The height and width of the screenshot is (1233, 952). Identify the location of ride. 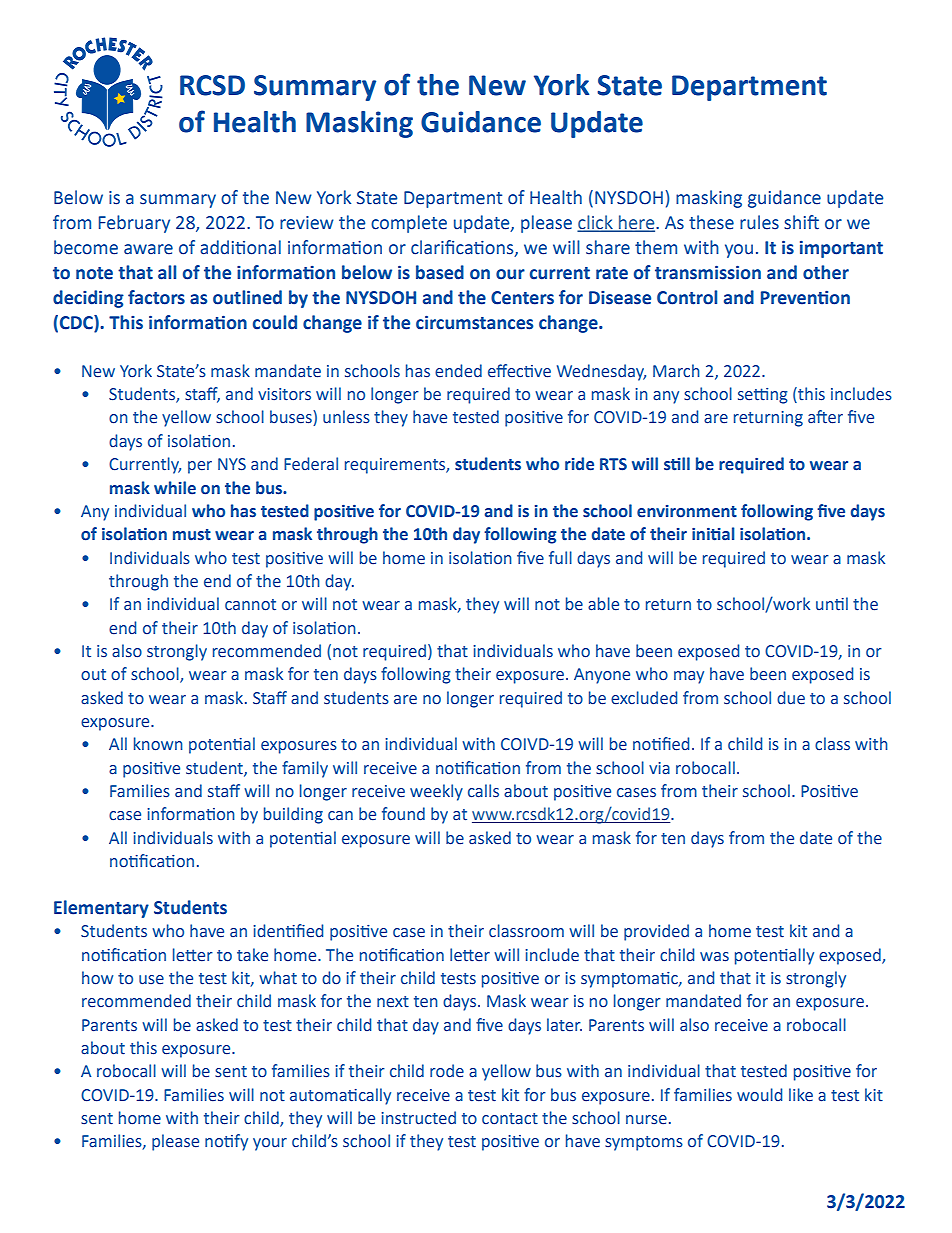
(579, 464).
